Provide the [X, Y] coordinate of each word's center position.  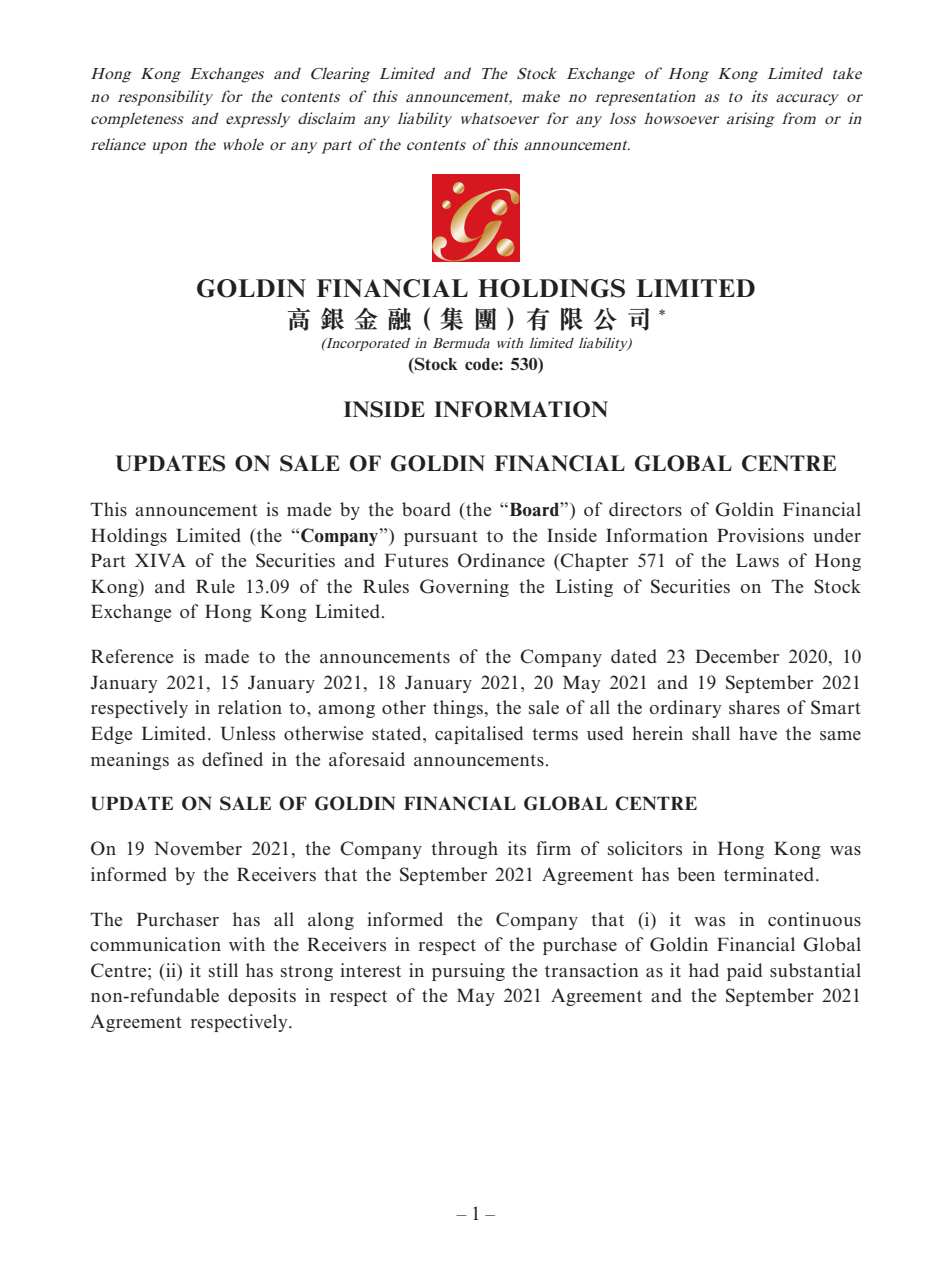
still [223, 970]
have [758, 733]
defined [232, 759]
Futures [416, 560]
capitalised [479, 735]
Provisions [760, 535]
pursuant [441, 538]
